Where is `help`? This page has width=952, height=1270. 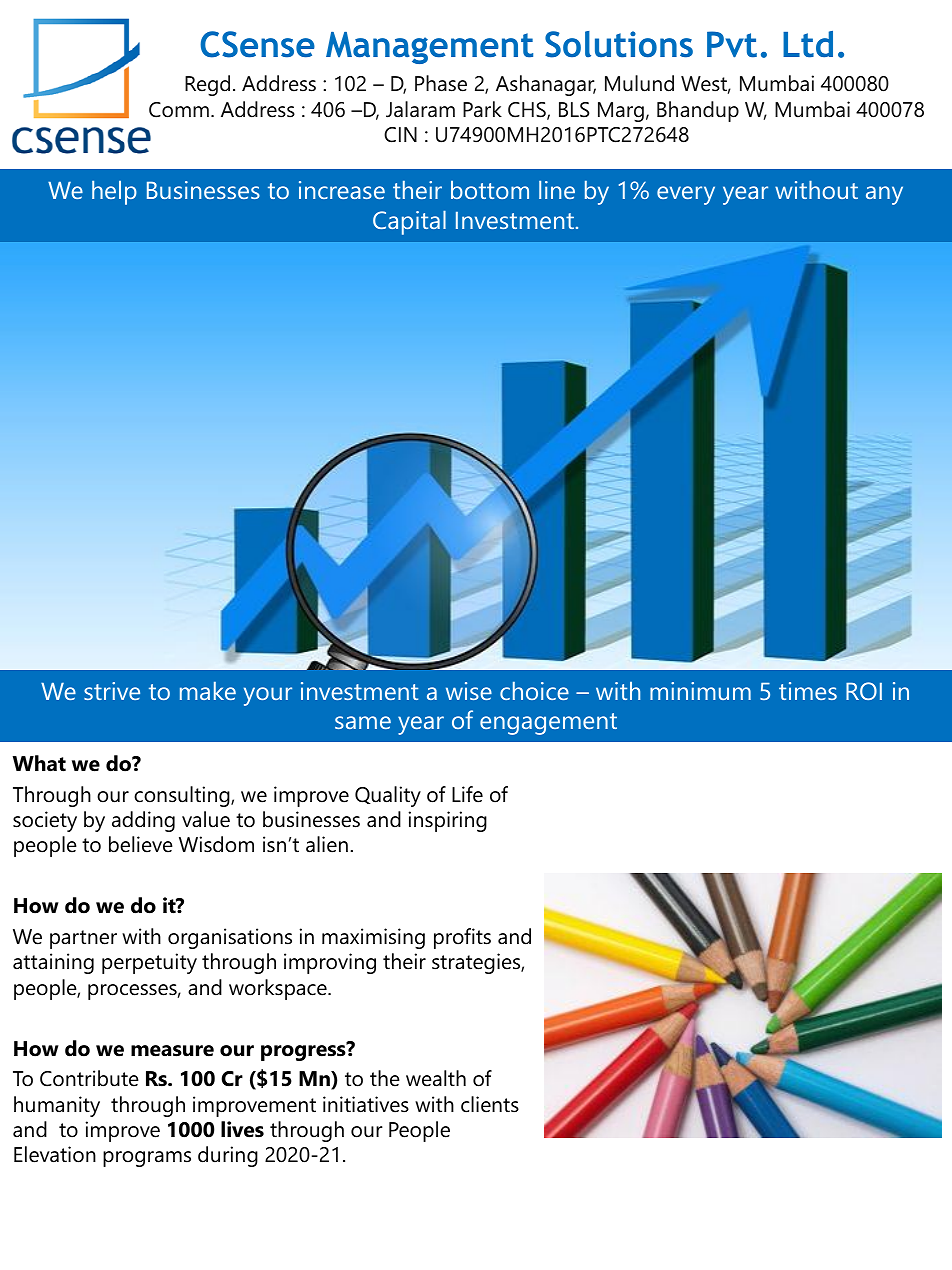 help is located at coordinates (114, 192).
